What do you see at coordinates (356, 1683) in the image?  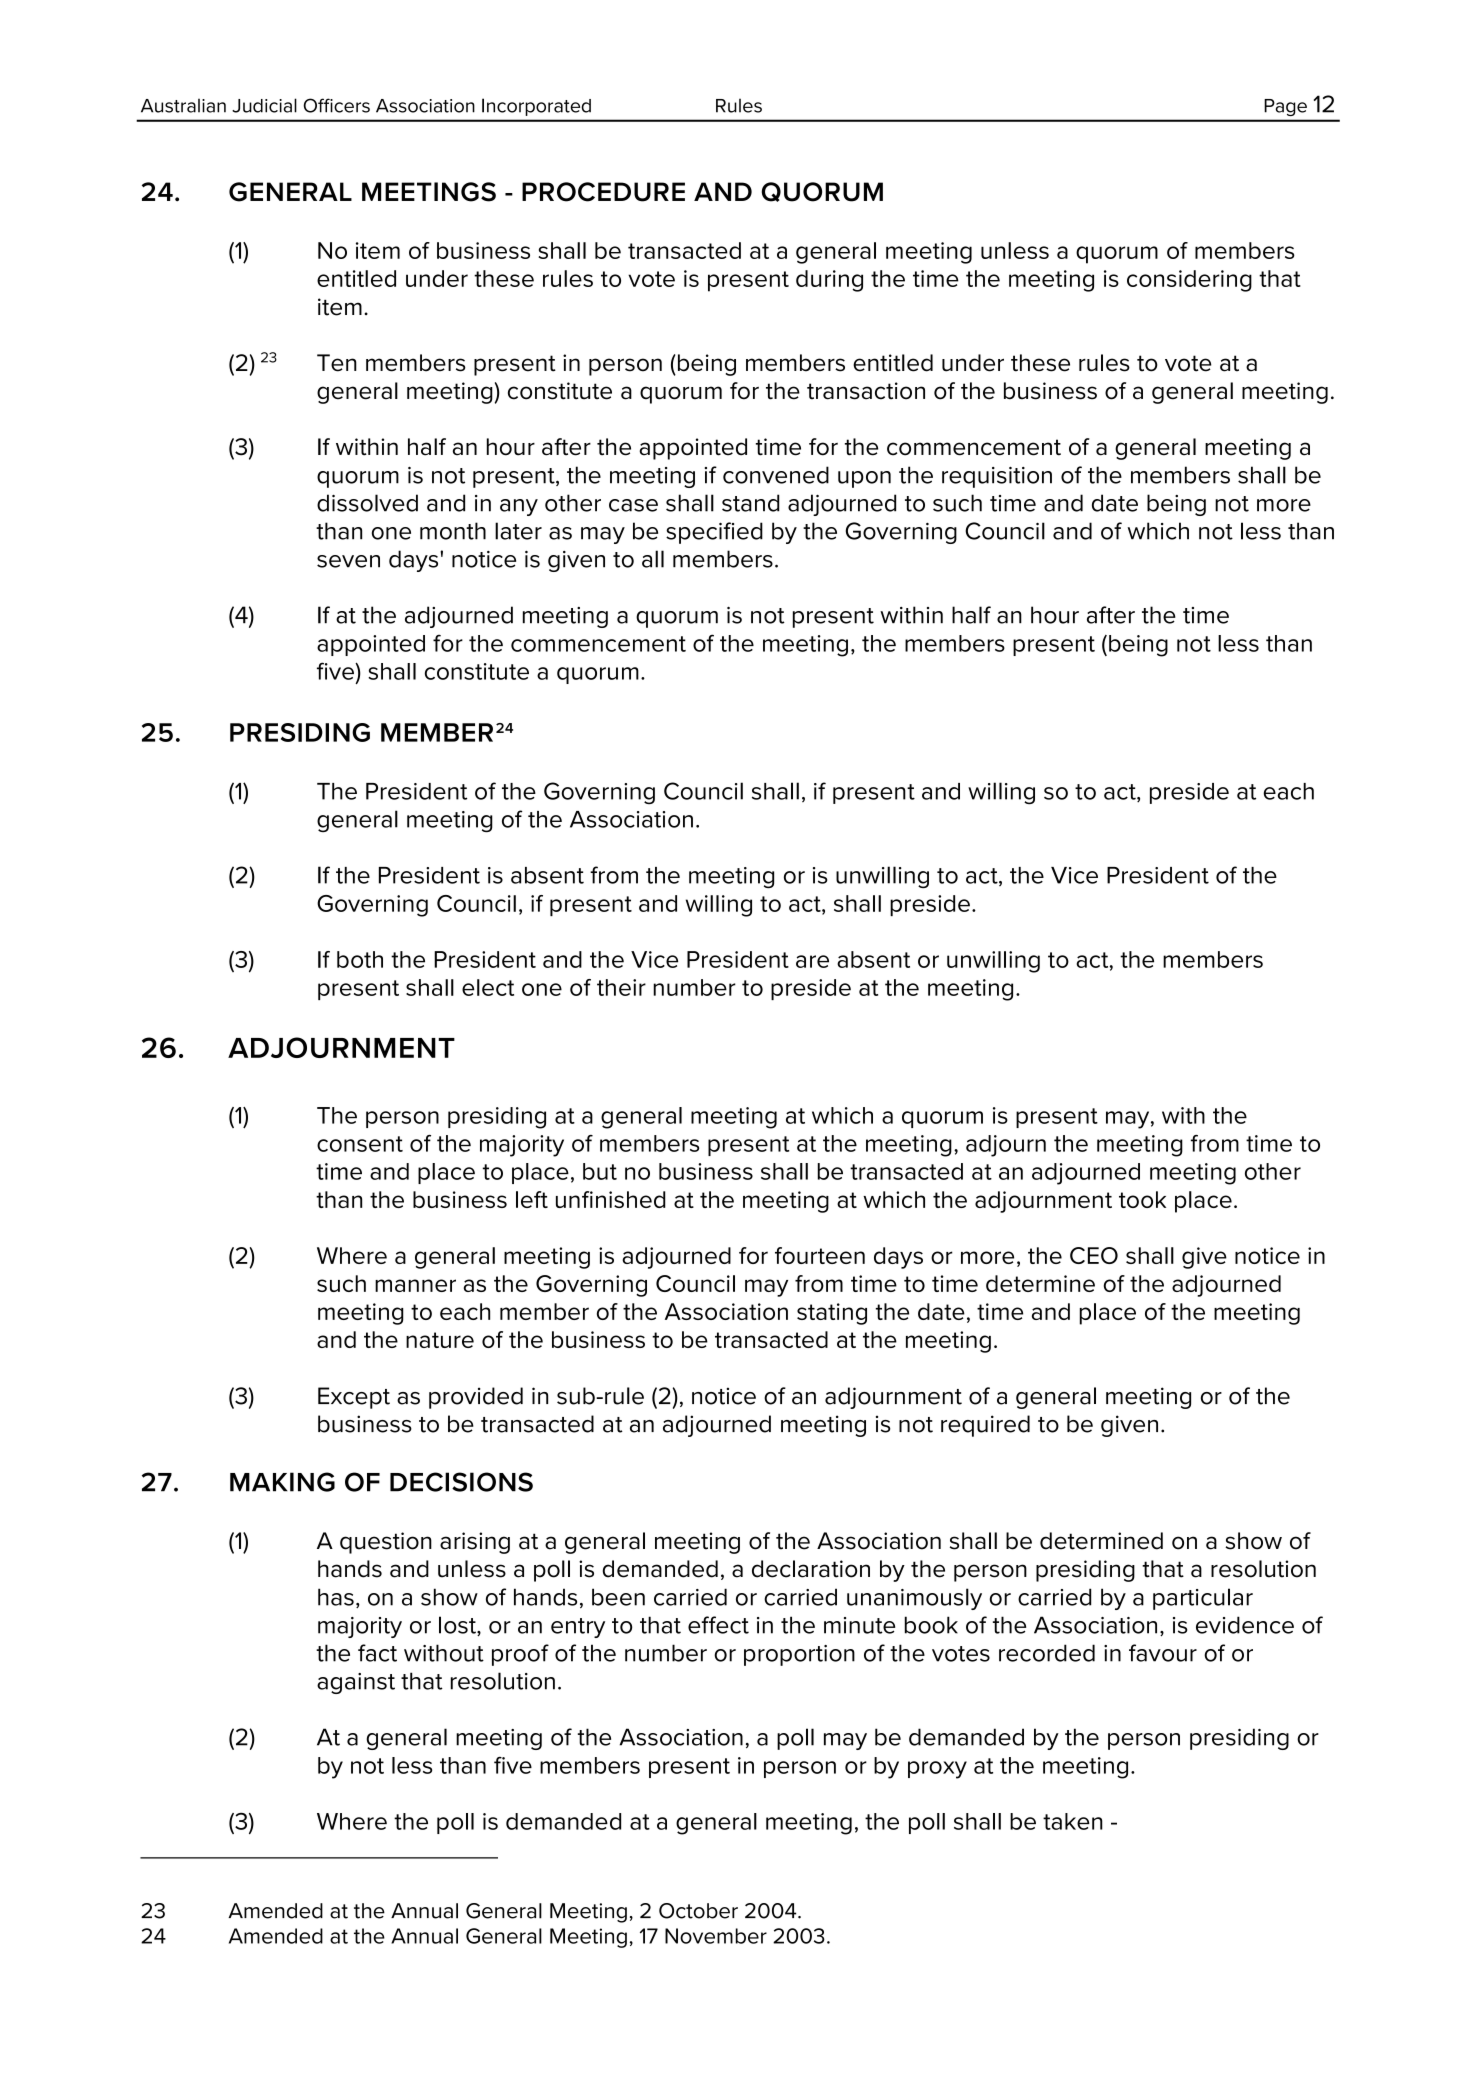 I see `against` at bounding box center [356, 1683].
